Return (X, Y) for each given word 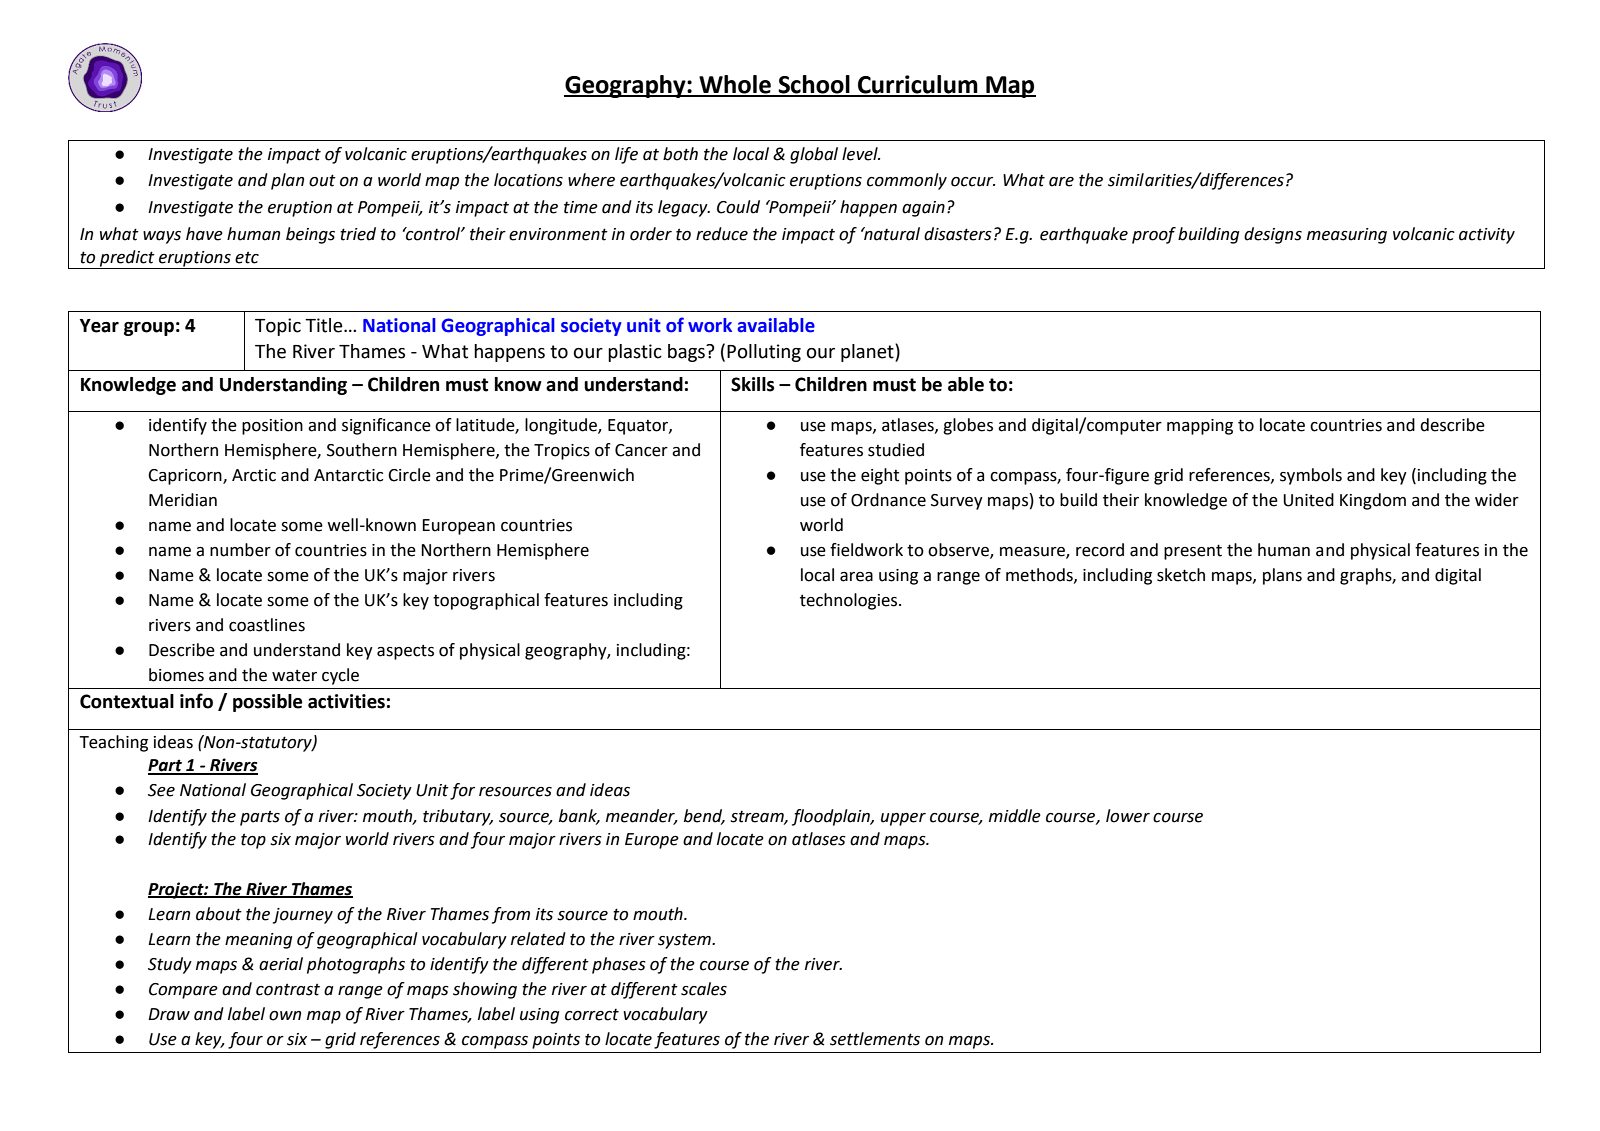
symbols (1311, 476)
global (814, 155)
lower (1128, 816)
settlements (875, 1039)
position (272, 427)
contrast (288, 989)
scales (704, 989)
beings (310, 235)
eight (880, 476)
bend (704, 816)
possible (267, 703)
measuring (1347, 236)
